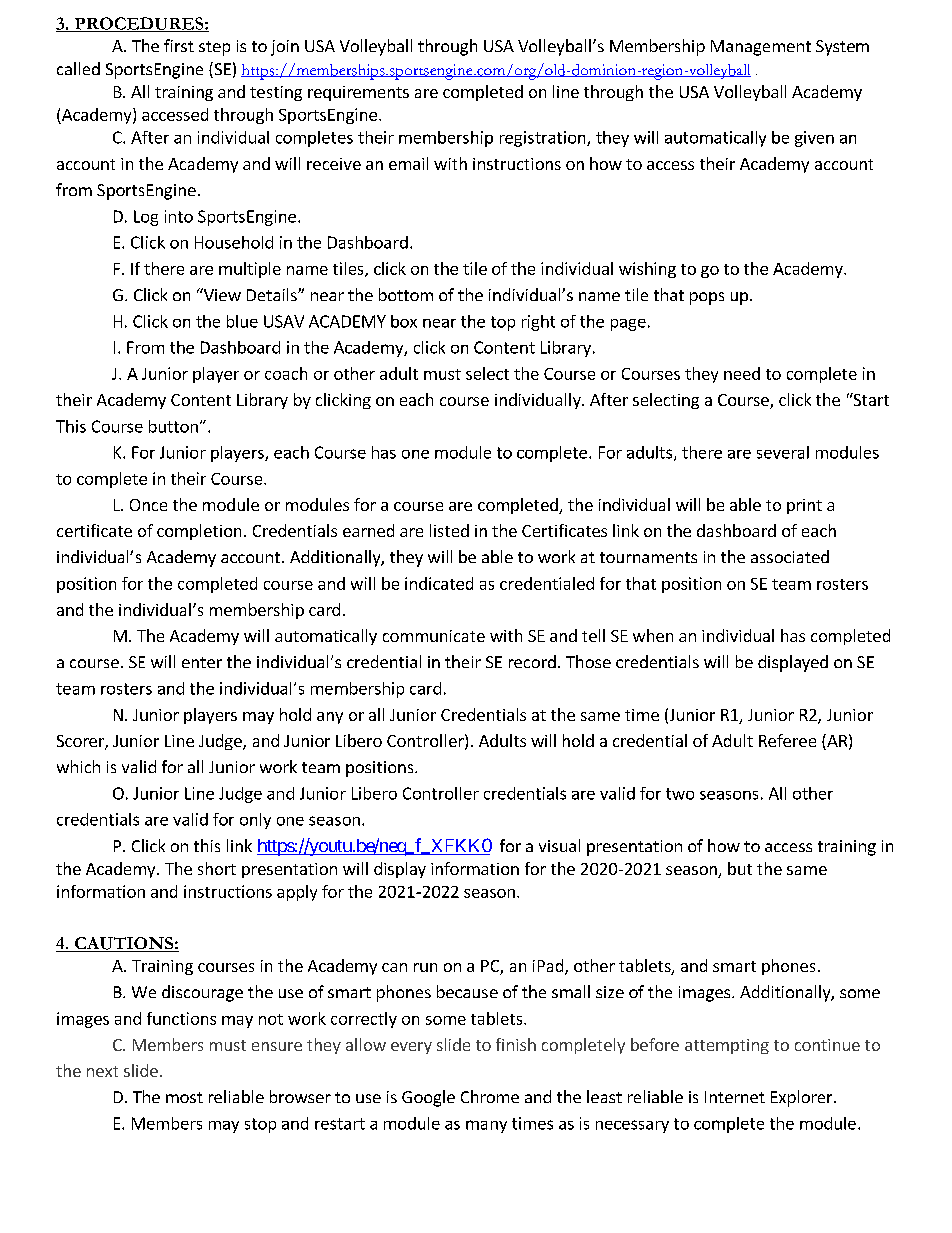  I want to click on completion, so click(199, 532).
